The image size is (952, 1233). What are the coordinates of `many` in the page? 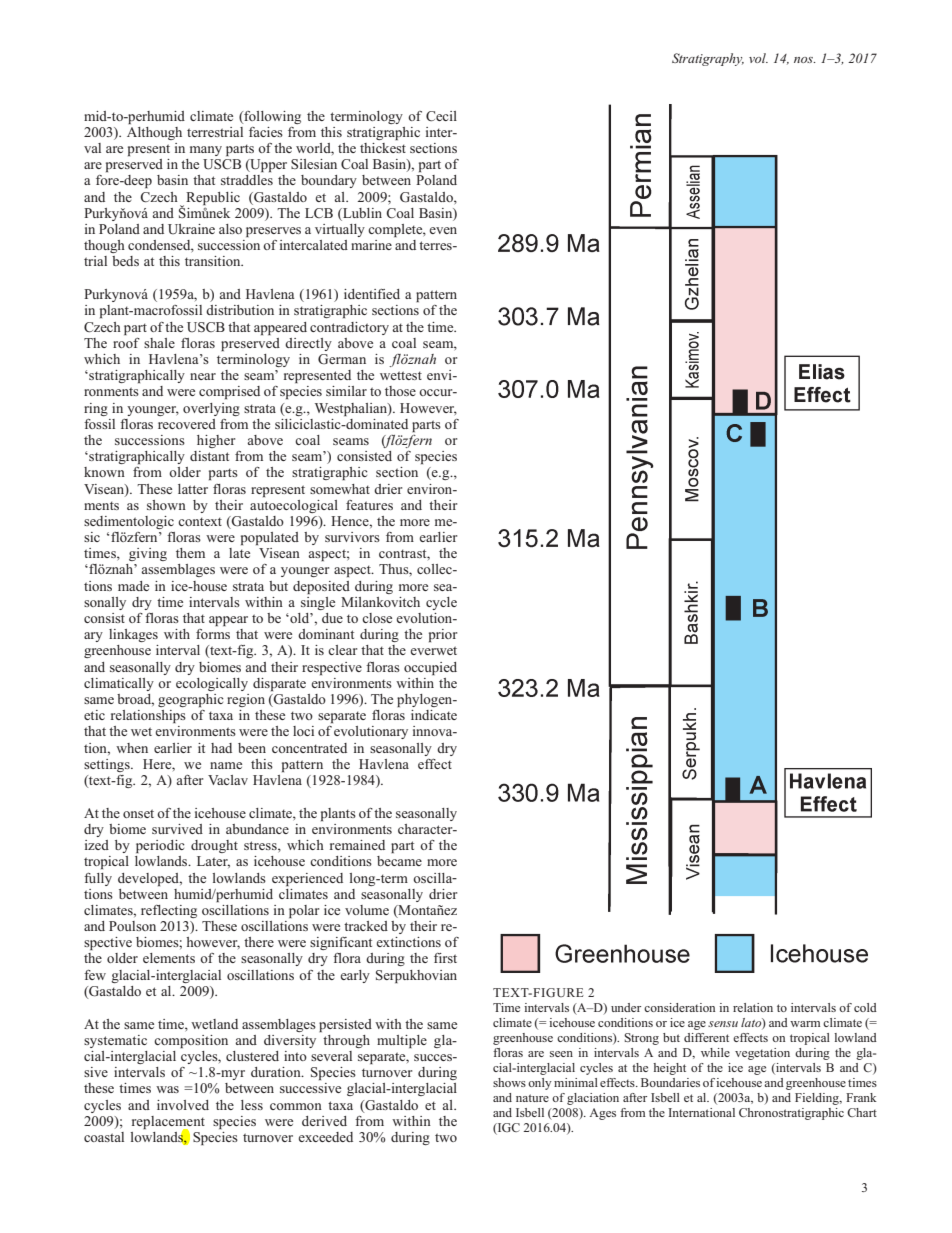 It's located at (206, 151).
